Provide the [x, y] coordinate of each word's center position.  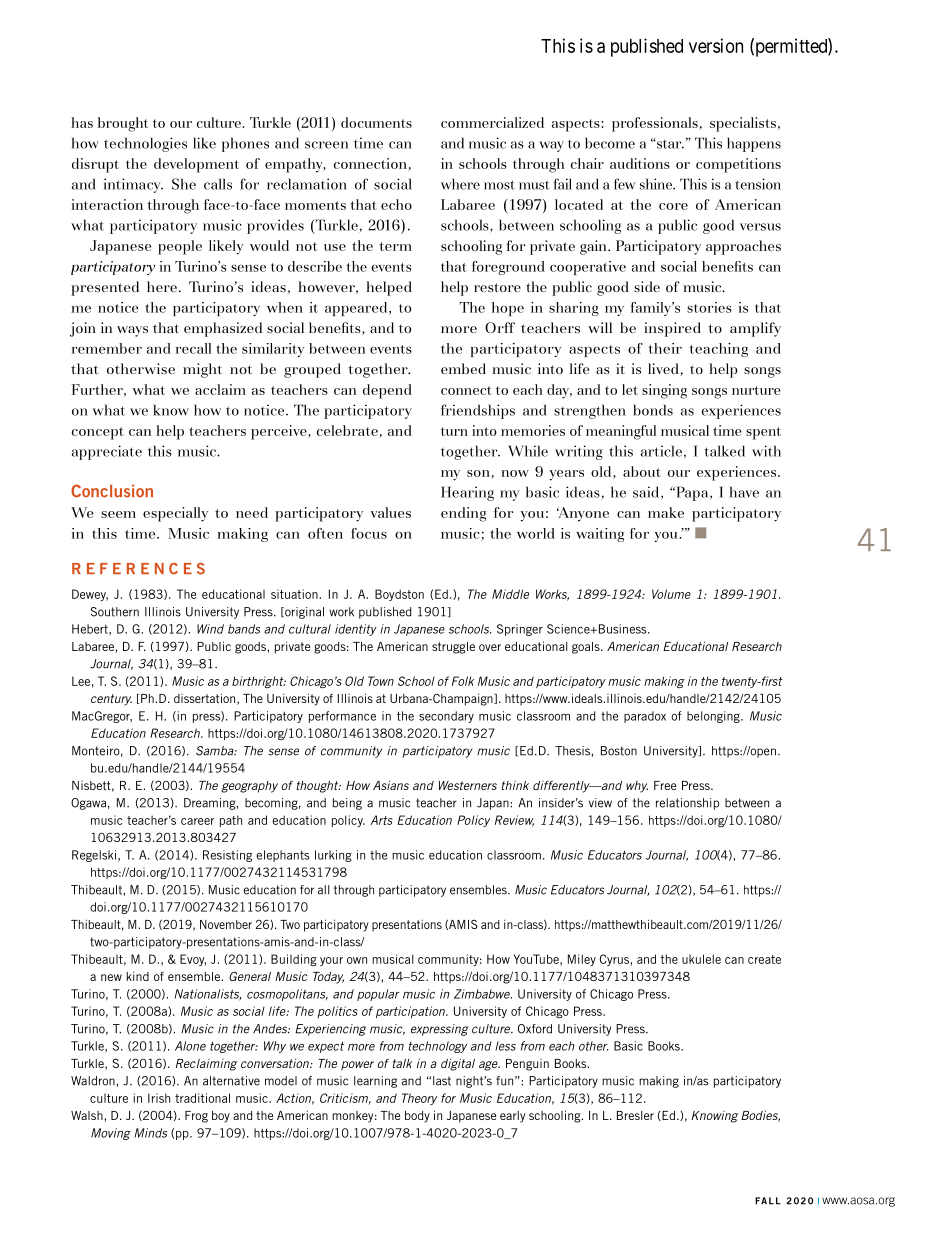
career [197, 821]
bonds [653, 410]
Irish [159, 1098]
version [716, 45]
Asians [391, 785]
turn [454, 431]
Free [665, 785]
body [417, 1117]
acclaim [220, 389]
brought [123, 124]
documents [376, 122]
